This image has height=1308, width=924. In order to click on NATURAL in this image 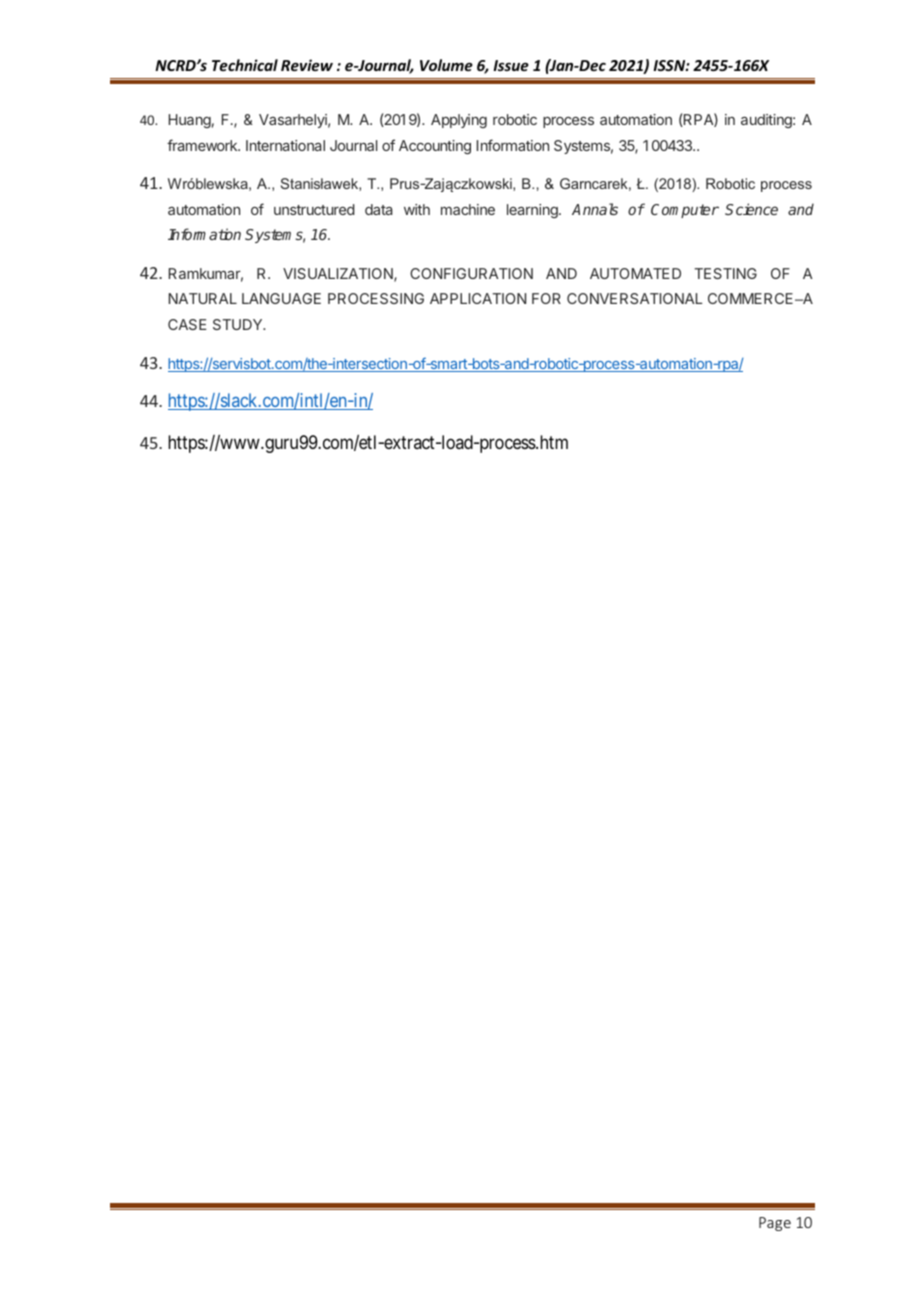, I will do `click(203, 298)`.
